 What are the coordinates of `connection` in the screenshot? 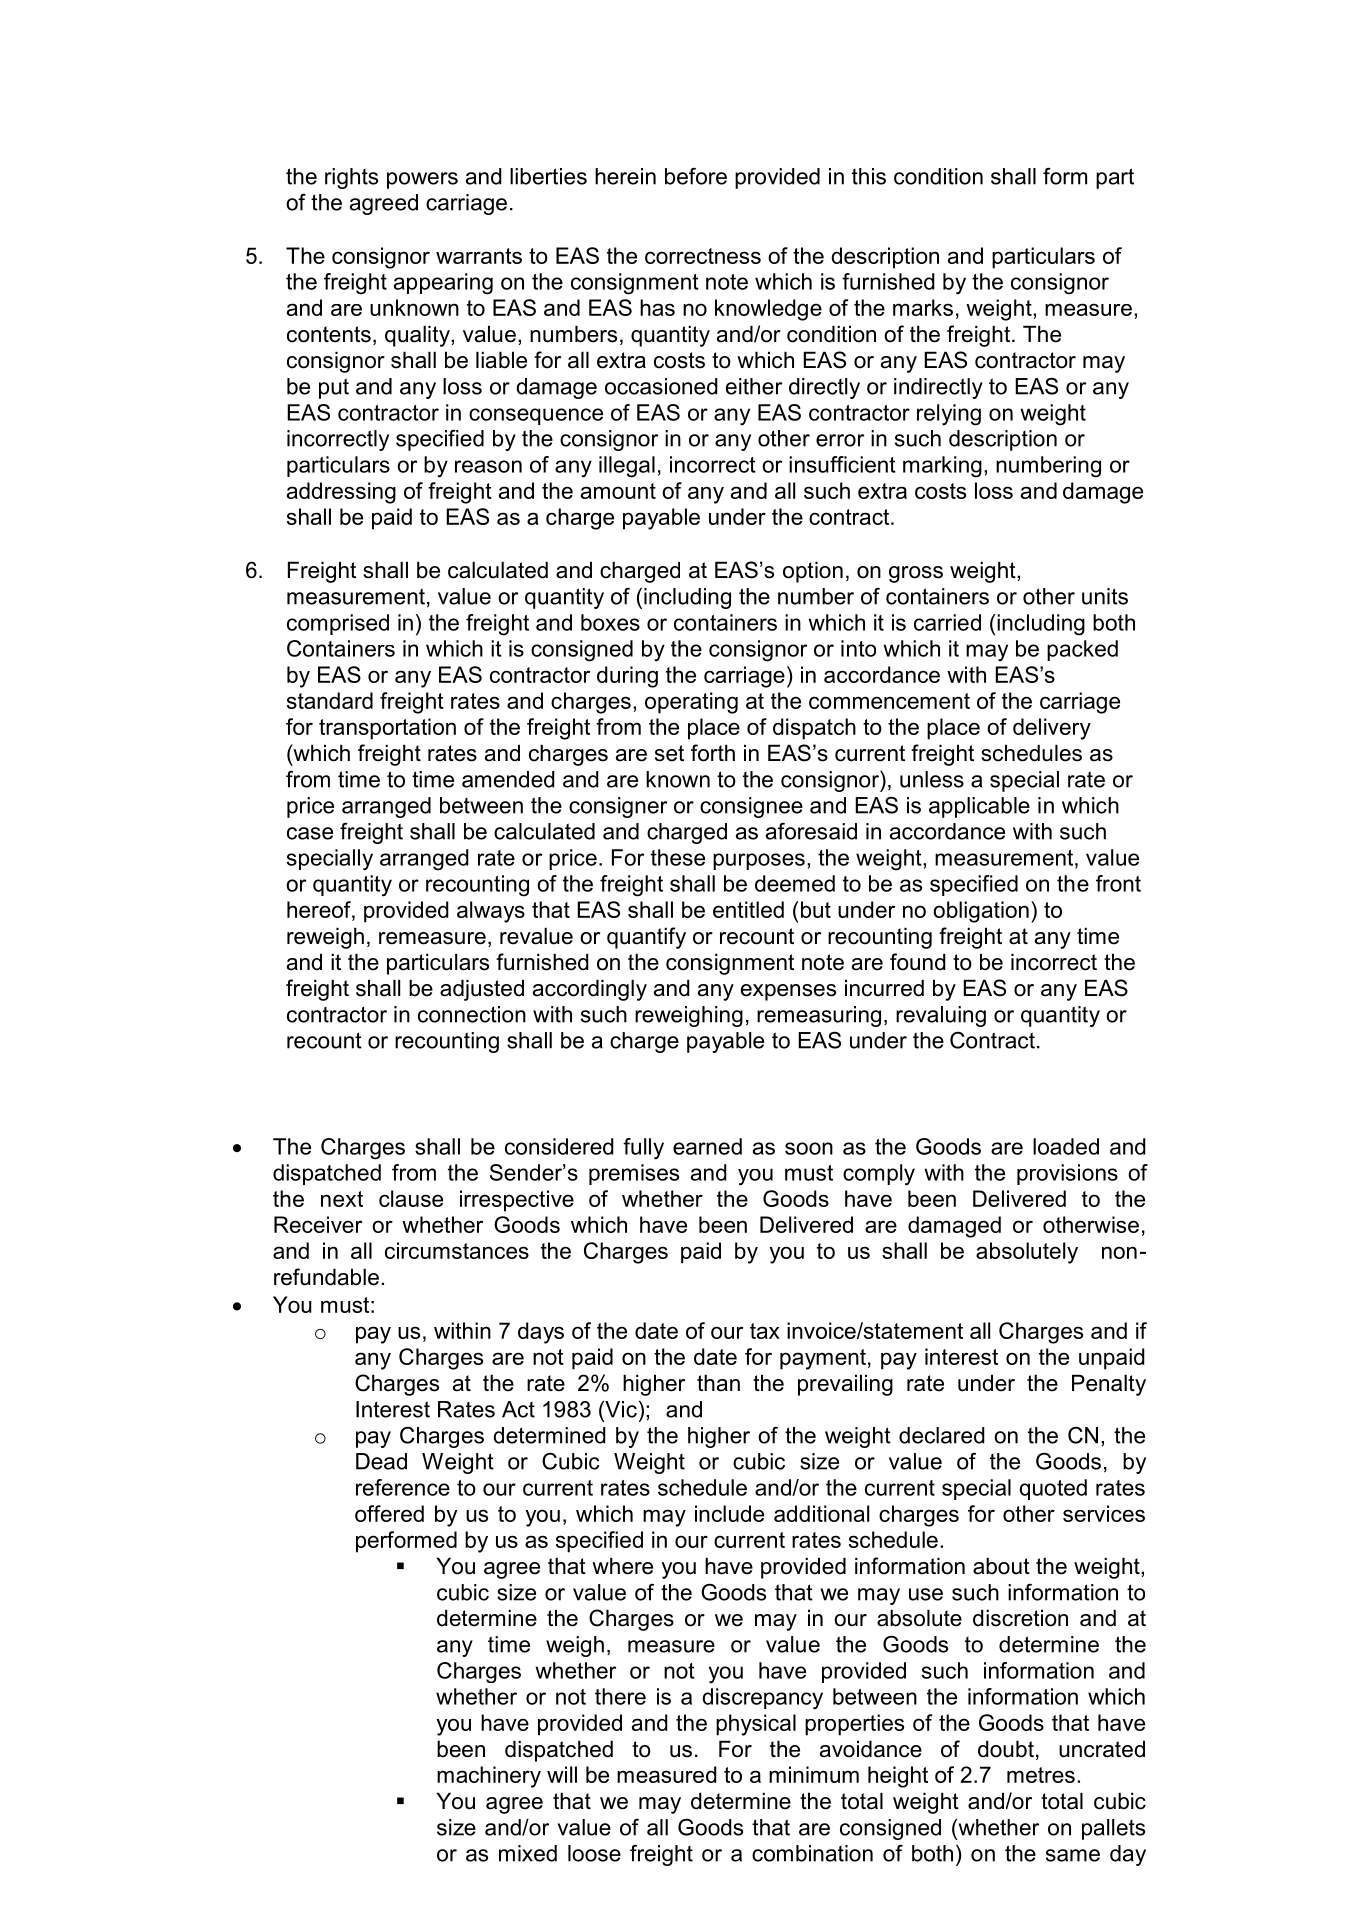 It's located at (472, 1014).
